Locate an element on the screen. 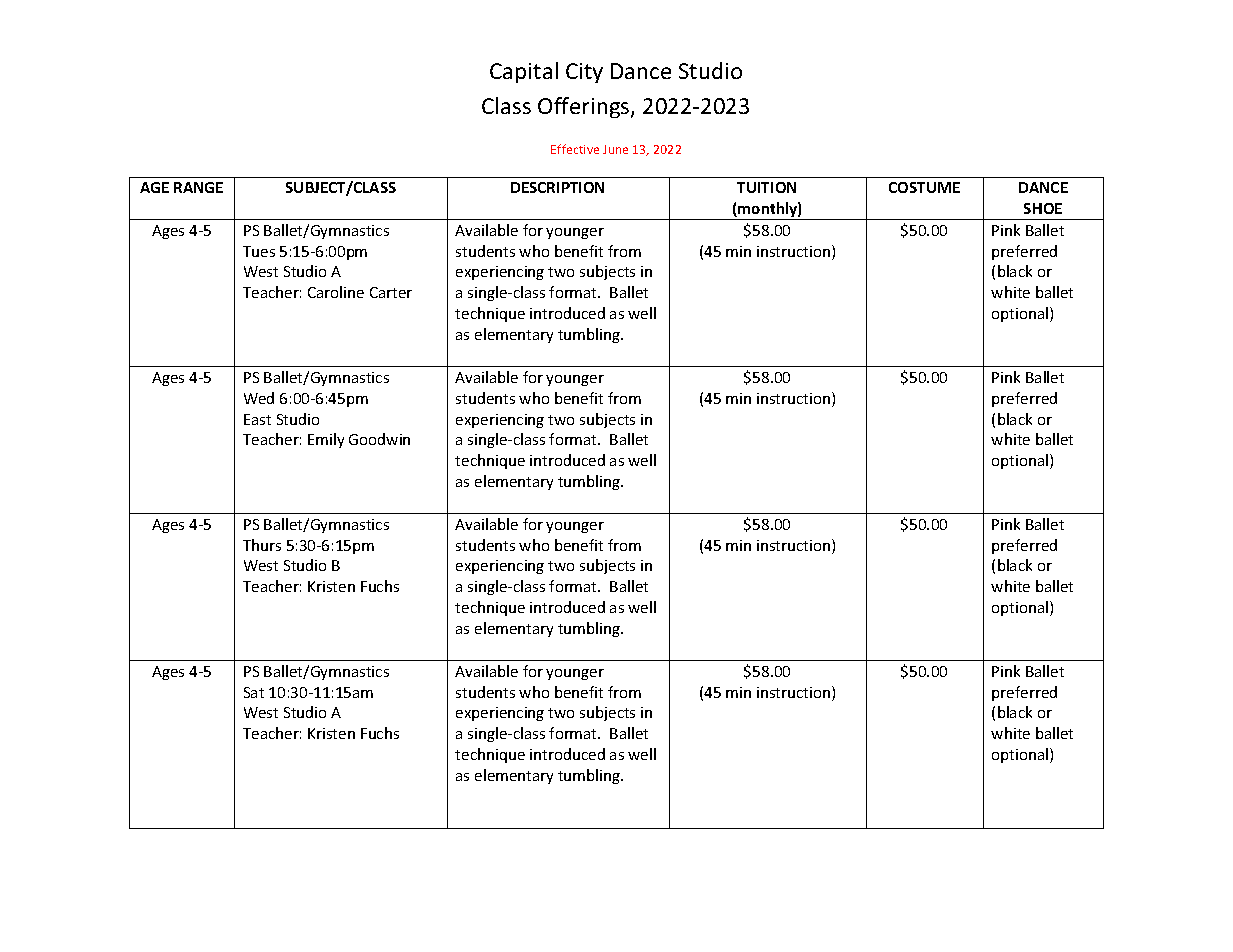  Offerings is located at coordinates (585, 107).
